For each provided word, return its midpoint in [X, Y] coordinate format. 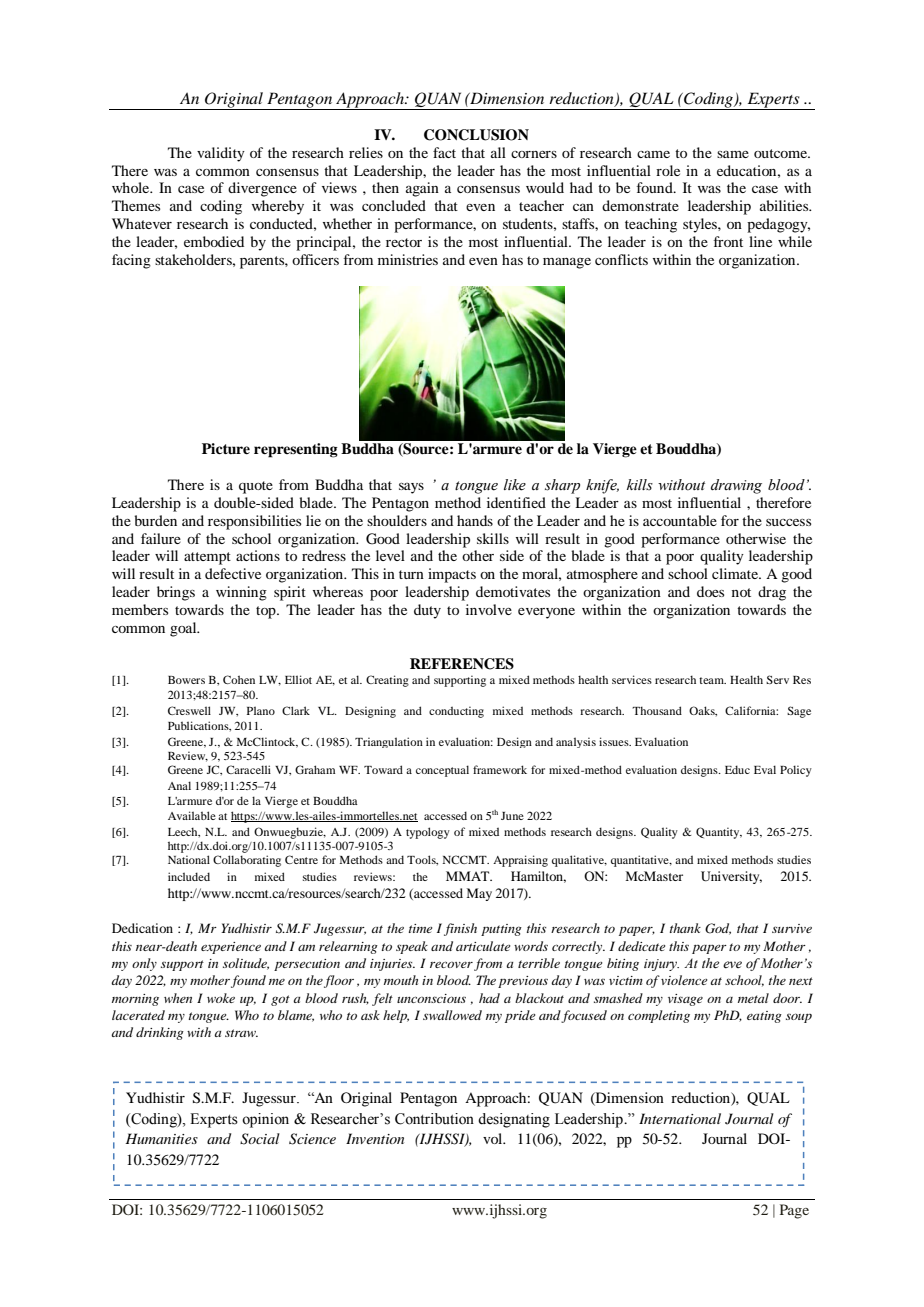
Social [260, 1139]
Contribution [434, 1119]
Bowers [186, 680]
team [712, 680]
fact [444, 152]
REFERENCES [462, 664]
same [733, 154]
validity [221, 154]
